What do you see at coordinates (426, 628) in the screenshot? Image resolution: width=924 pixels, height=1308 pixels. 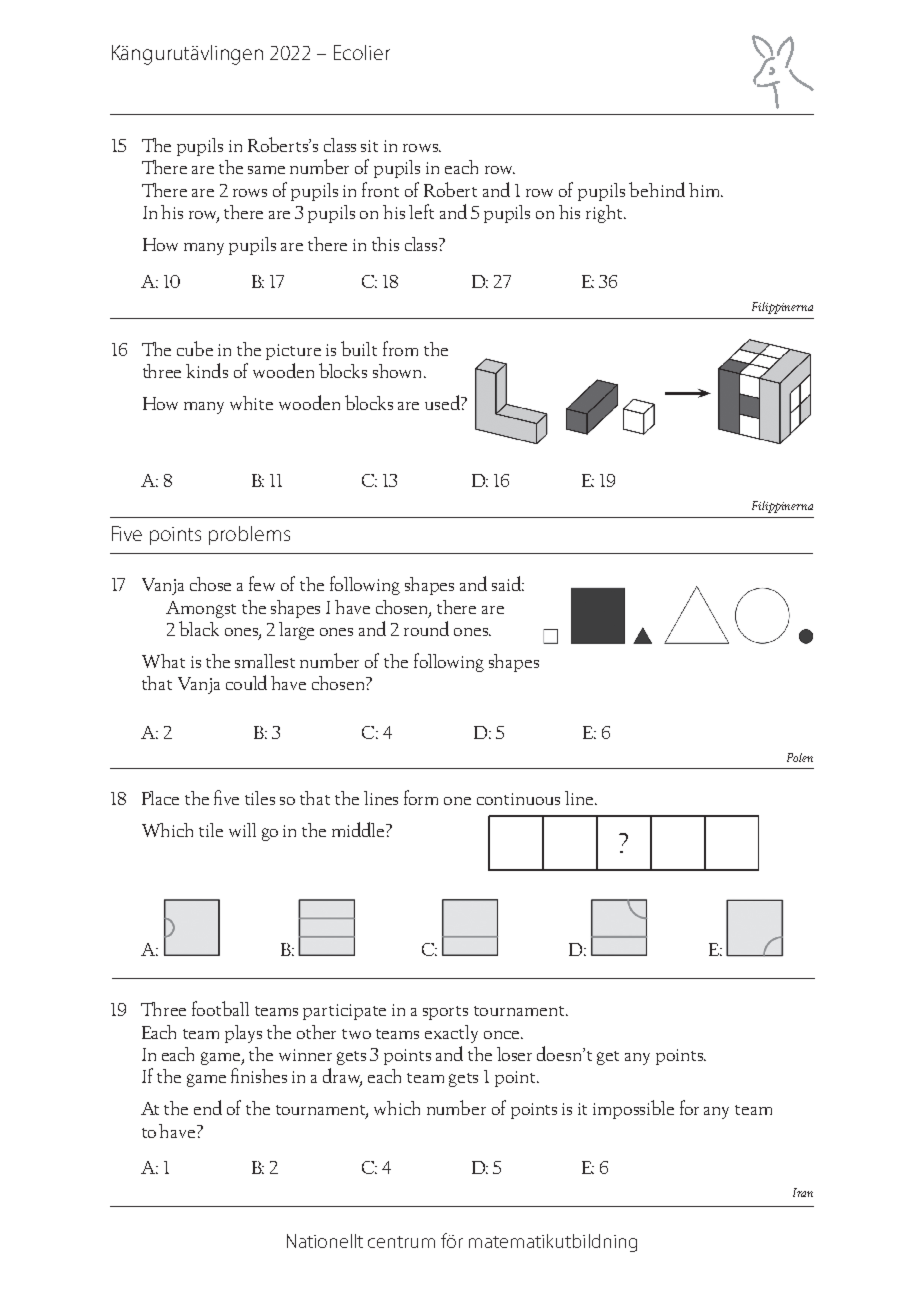 I see `round` at bounding box center [426, 628].
